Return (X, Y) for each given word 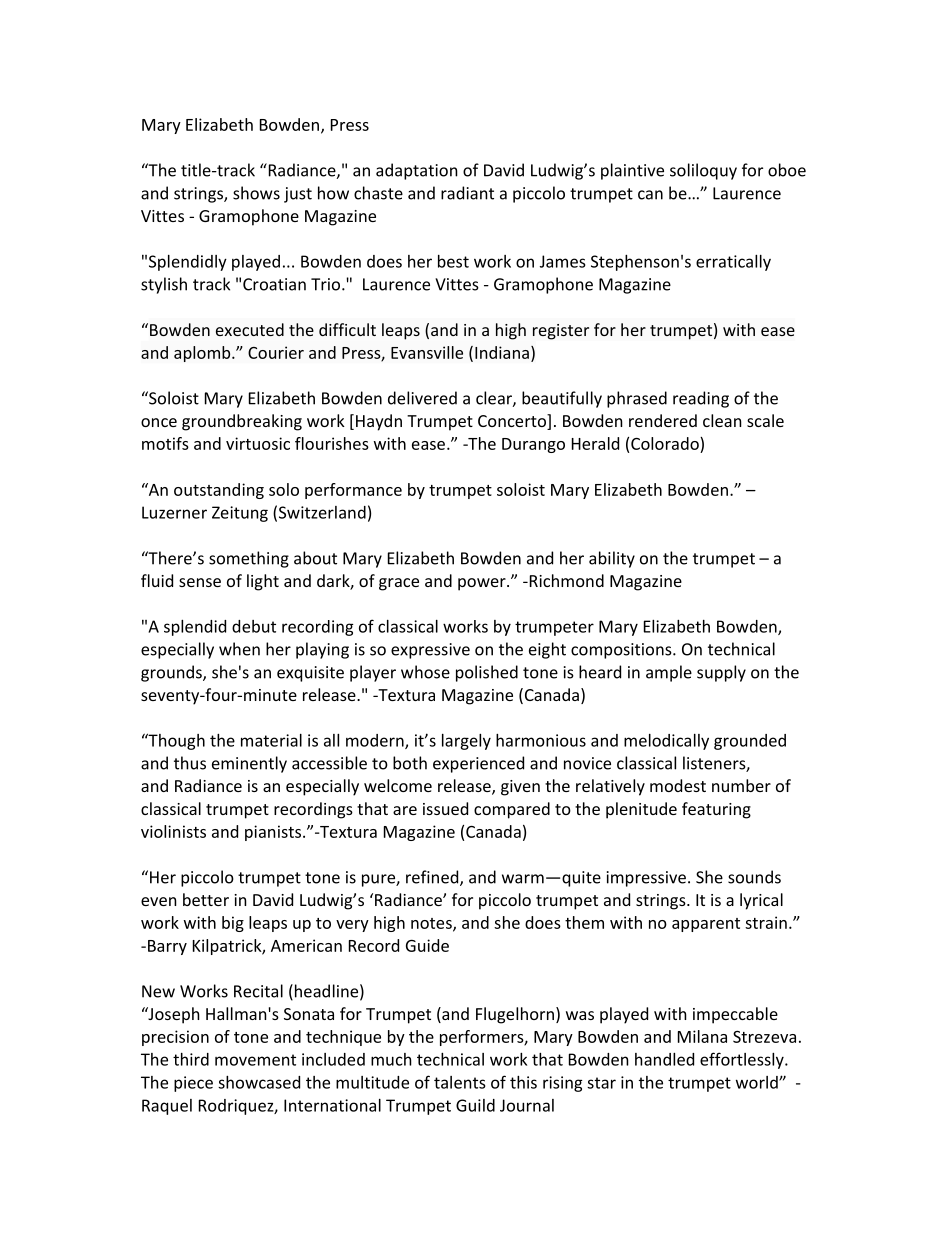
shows (256, 193)
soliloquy (703, 171)
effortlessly (743, 1060)
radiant (467, 193)
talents (460, 1082)
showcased (259, 1082)
